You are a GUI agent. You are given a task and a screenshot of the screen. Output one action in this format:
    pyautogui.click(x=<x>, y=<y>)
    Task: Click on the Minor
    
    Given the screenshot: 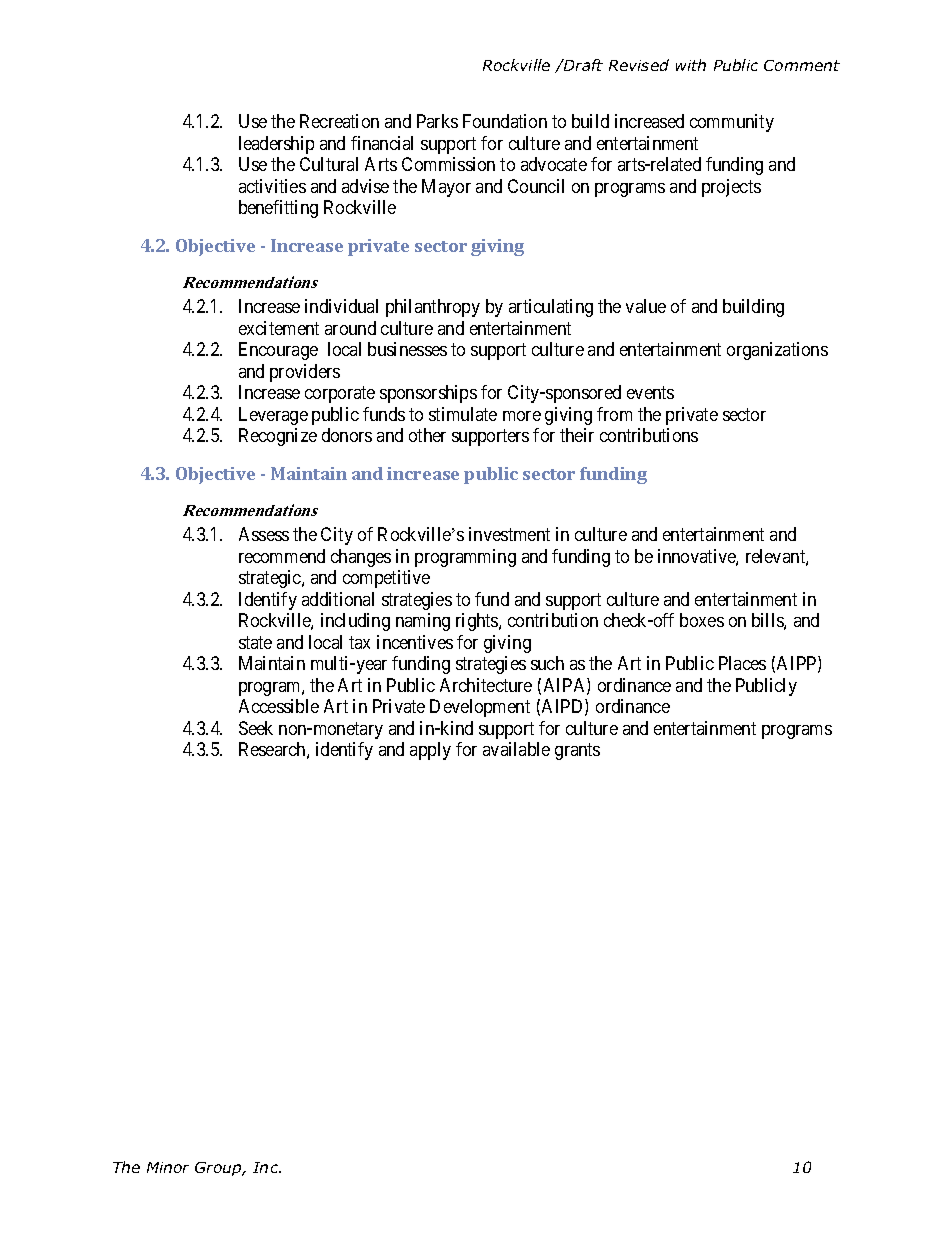 What is the action you would take?
    pyautogui.click(x=168, y=1167)
